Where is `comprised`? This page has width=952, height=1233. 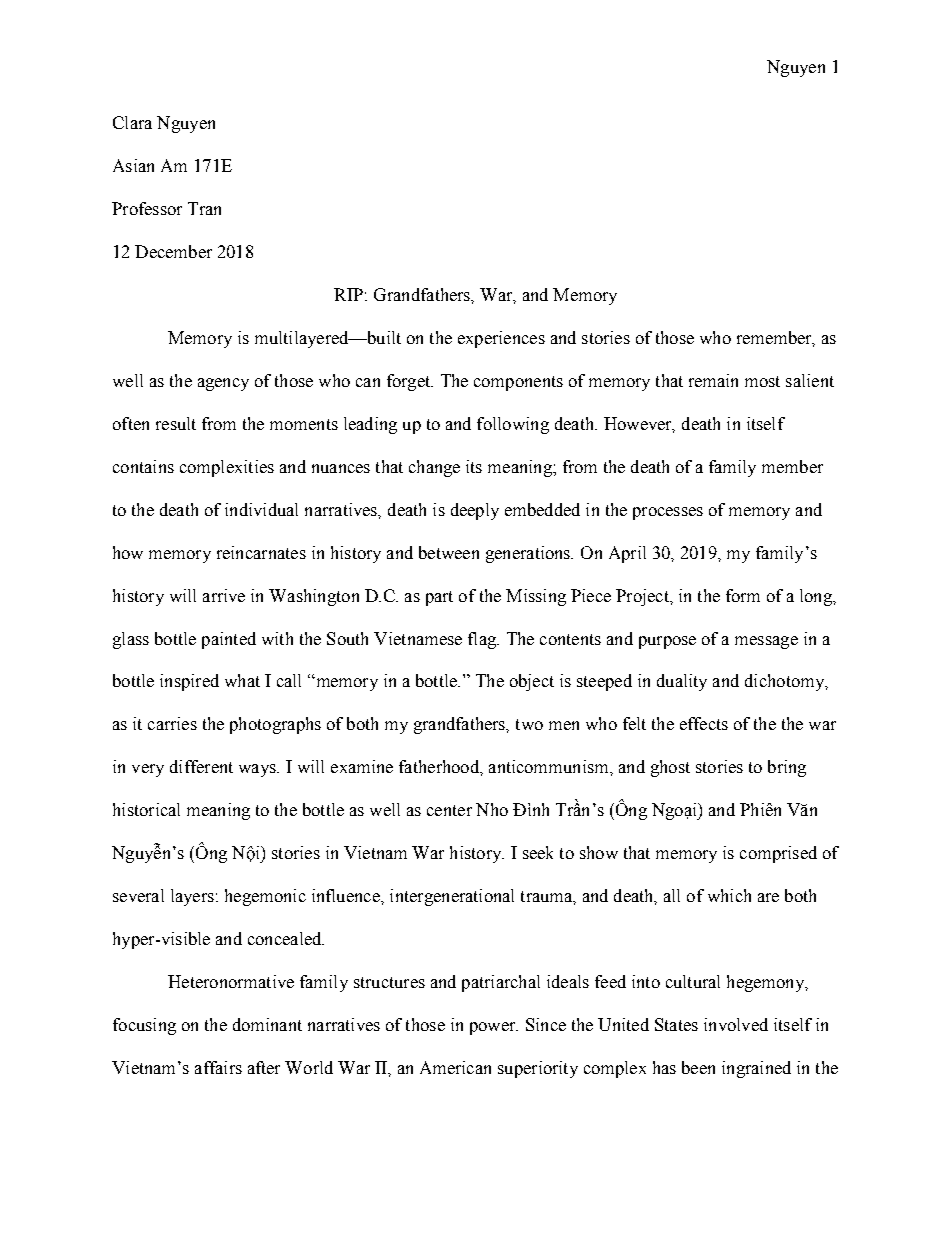
comprised is located at coordinates (778, 854).
